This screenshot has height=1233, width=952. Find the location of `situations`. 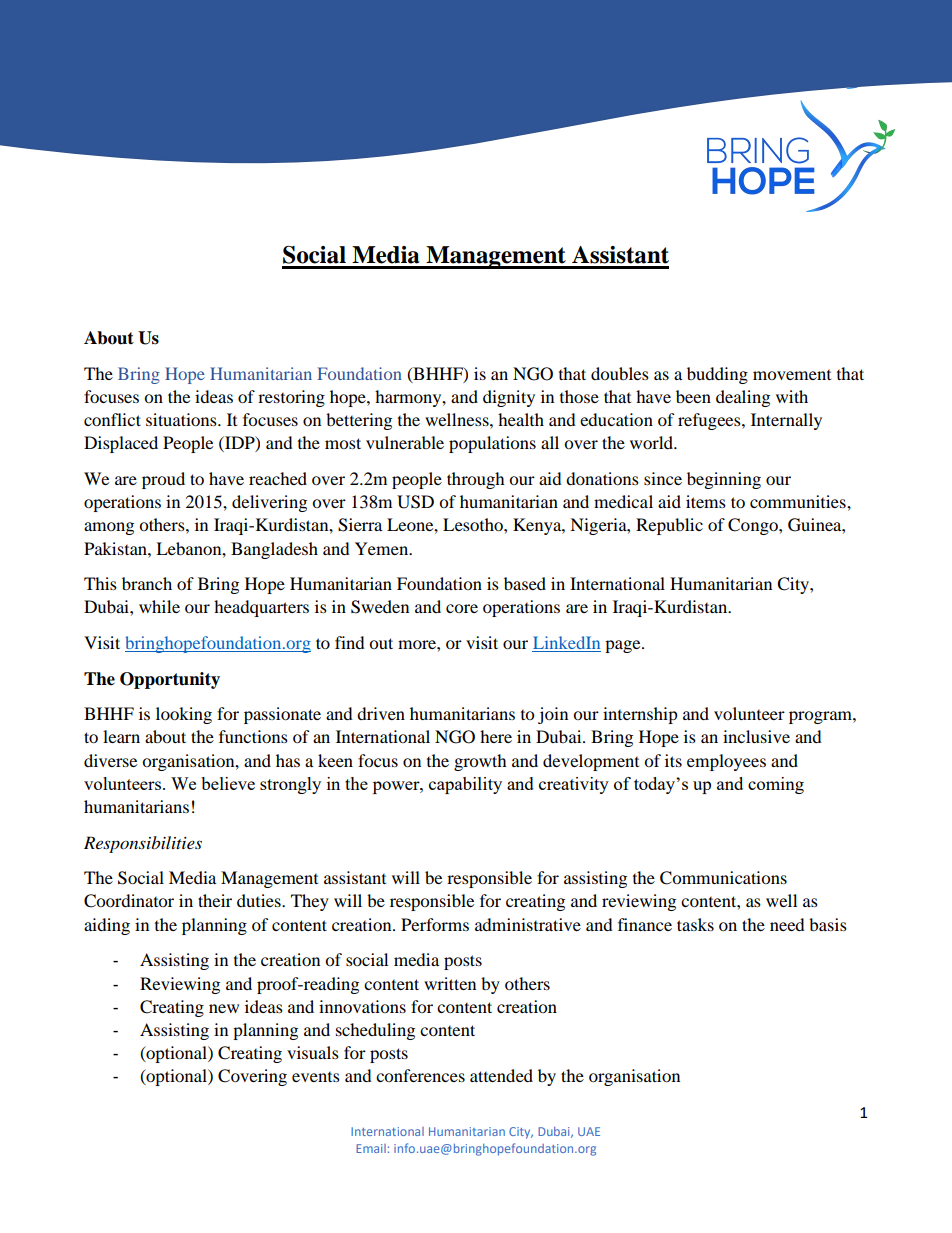

situations is located at coordinates (182, 419).
